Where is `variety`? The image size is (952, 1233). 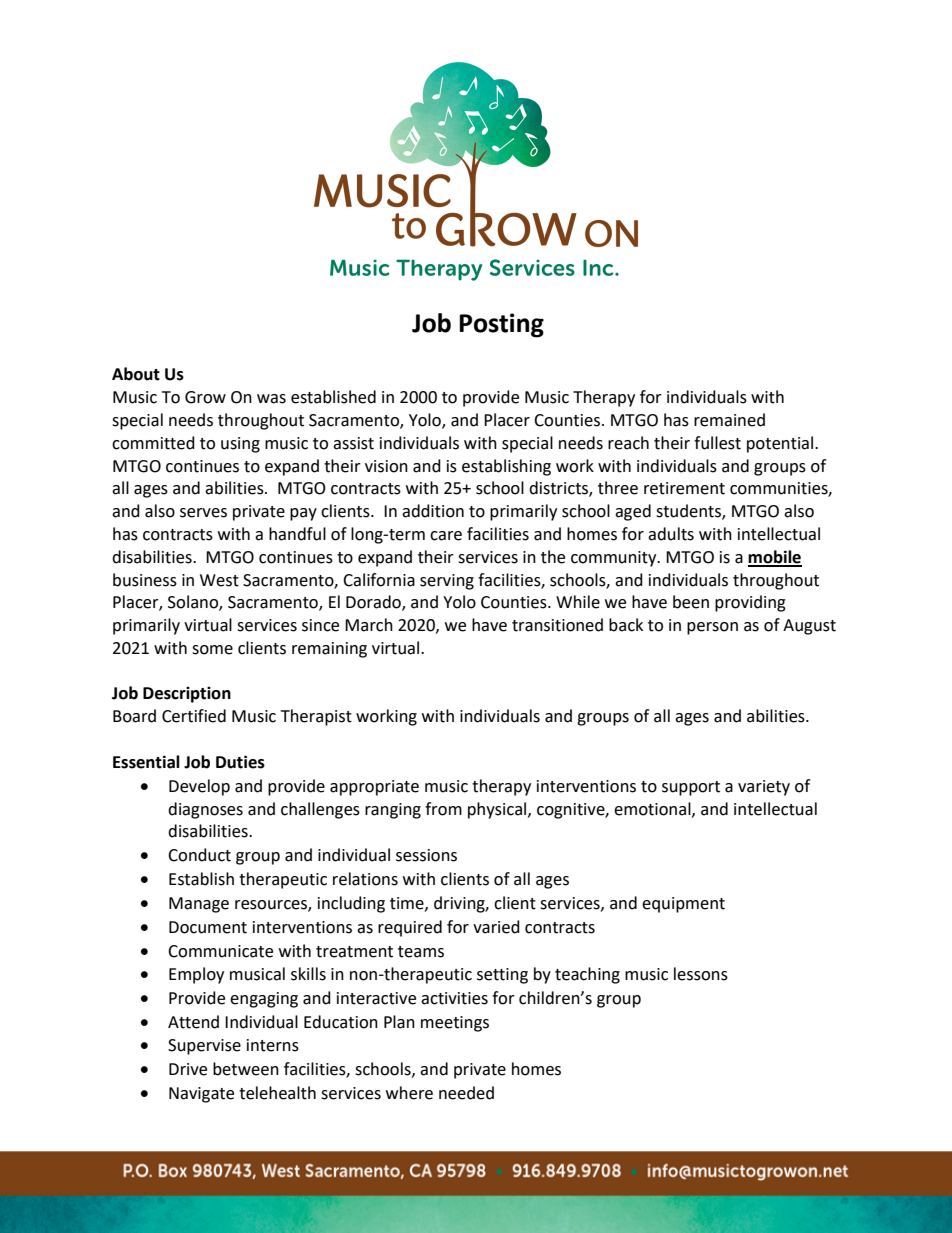 variety is located at coordinates (764, 788).
